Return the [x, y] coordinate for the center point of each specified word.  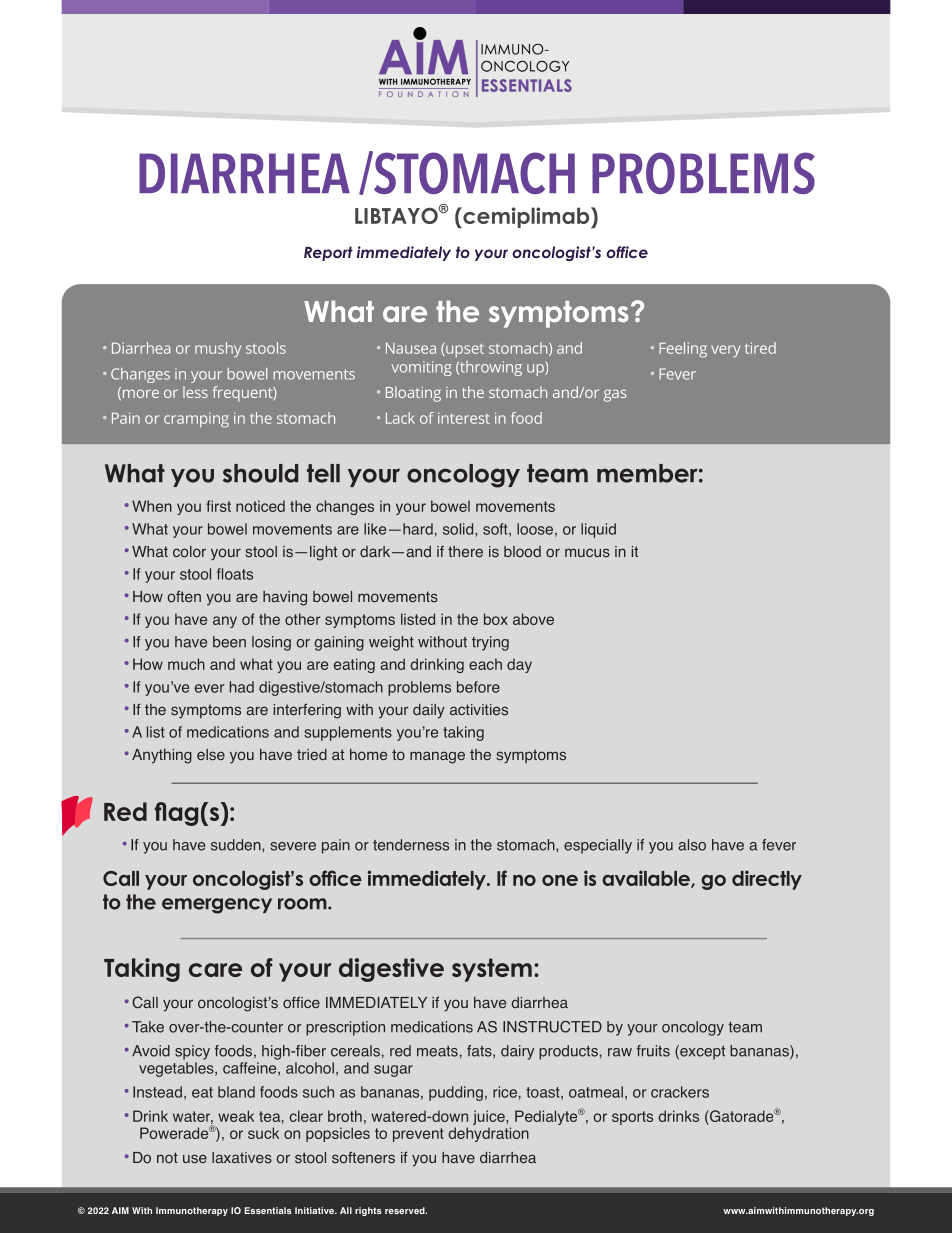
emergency [217, 906]
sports [632, 1118]
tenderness [411, 845]
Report [328, 253]
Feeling [683, 350]
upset [464, 351]
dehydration [488, 1134]
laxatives [242, 1158]
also [692, 845]
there [465, 551]
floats [235, 574]
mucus [587, 553]
